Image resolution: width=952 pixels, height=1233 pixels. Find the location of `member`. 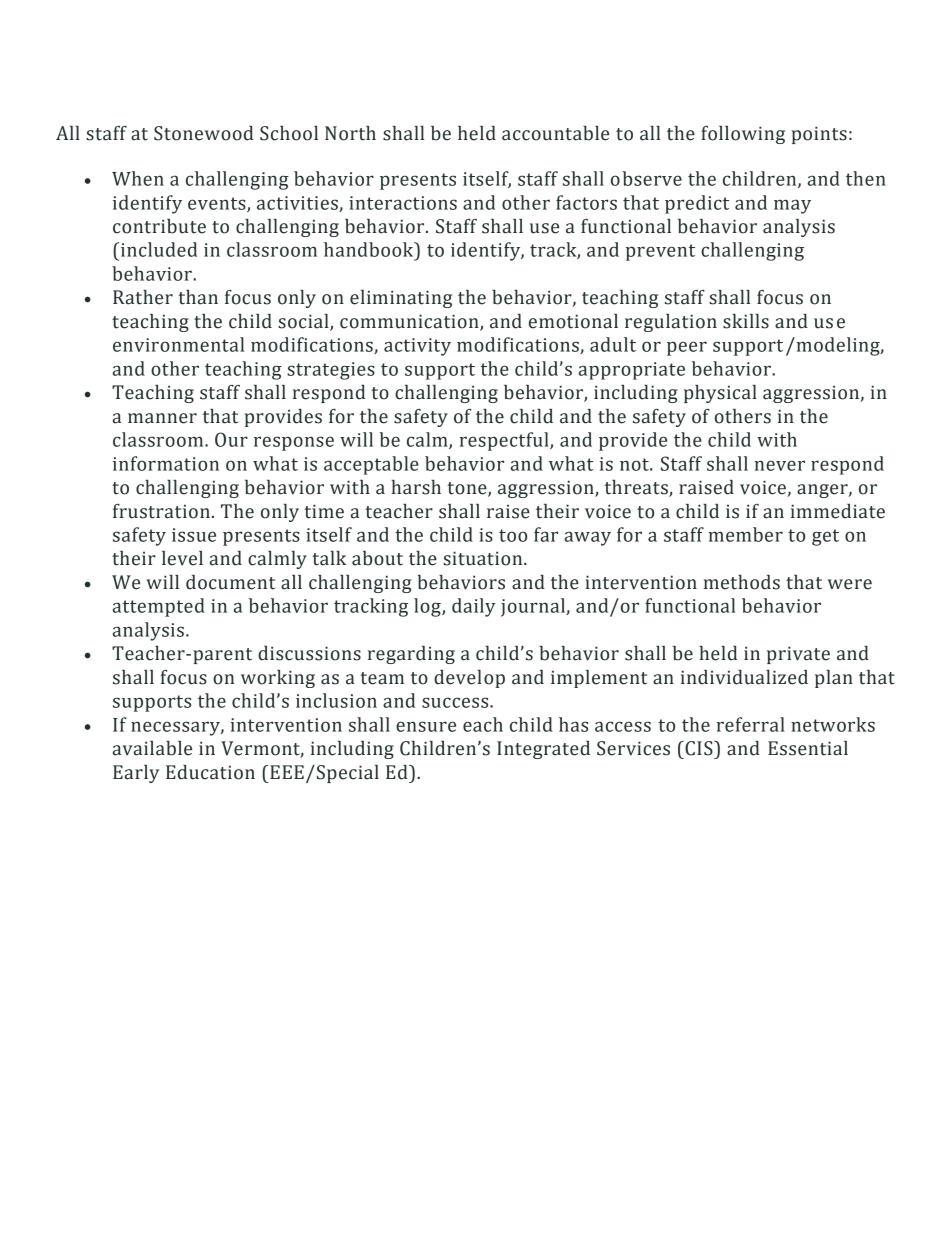

member is located at coordinates (746, 534).
